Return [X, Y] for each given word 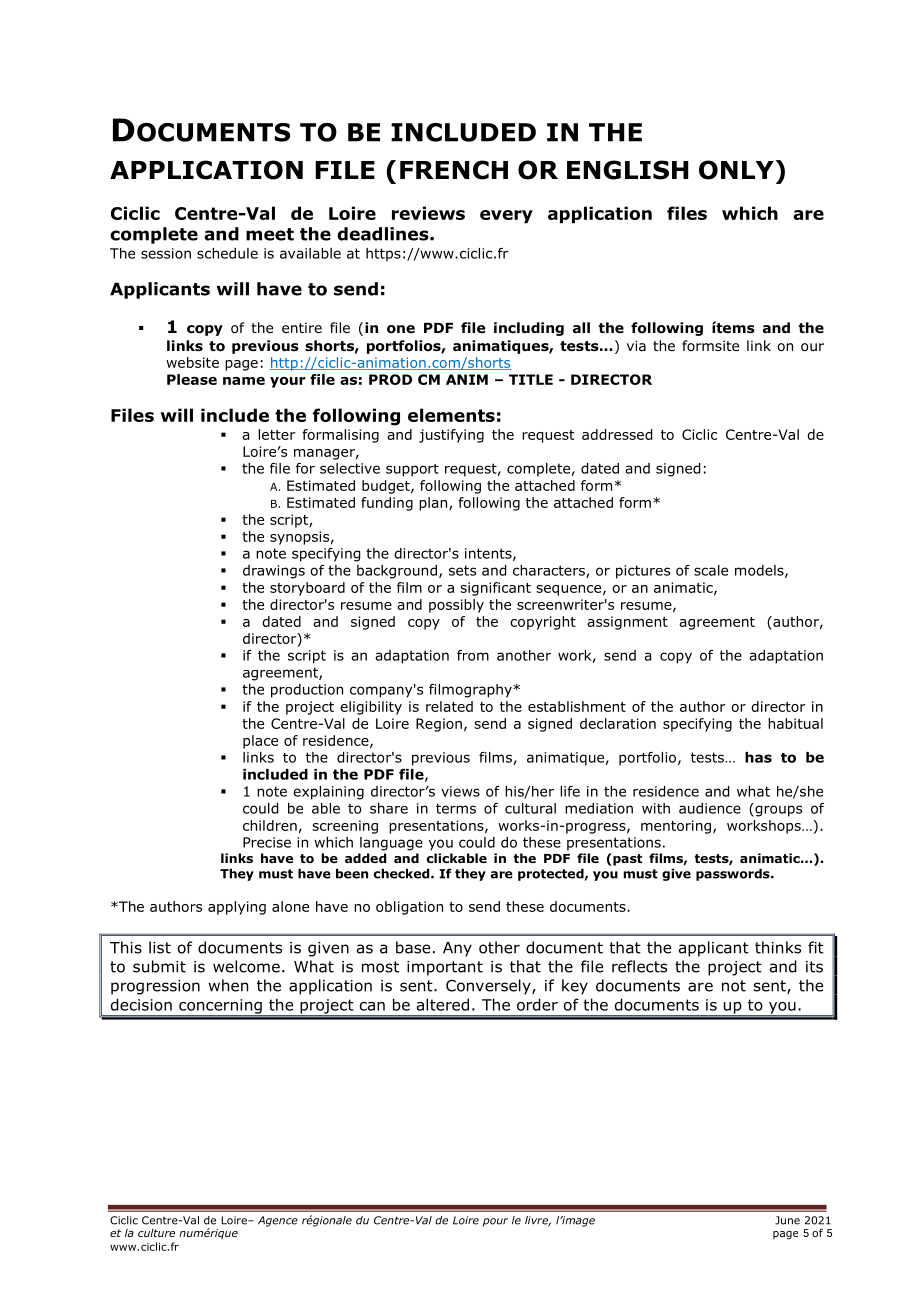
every [506, 217]
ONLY [736, 170]
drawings [274, 572]
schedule [227, 253]
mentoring [676, 827]
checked [403, 873]
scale [711, 570]
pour [495, 1222]
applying [237, 908]
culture [156, 1233]
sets [462, 570]
